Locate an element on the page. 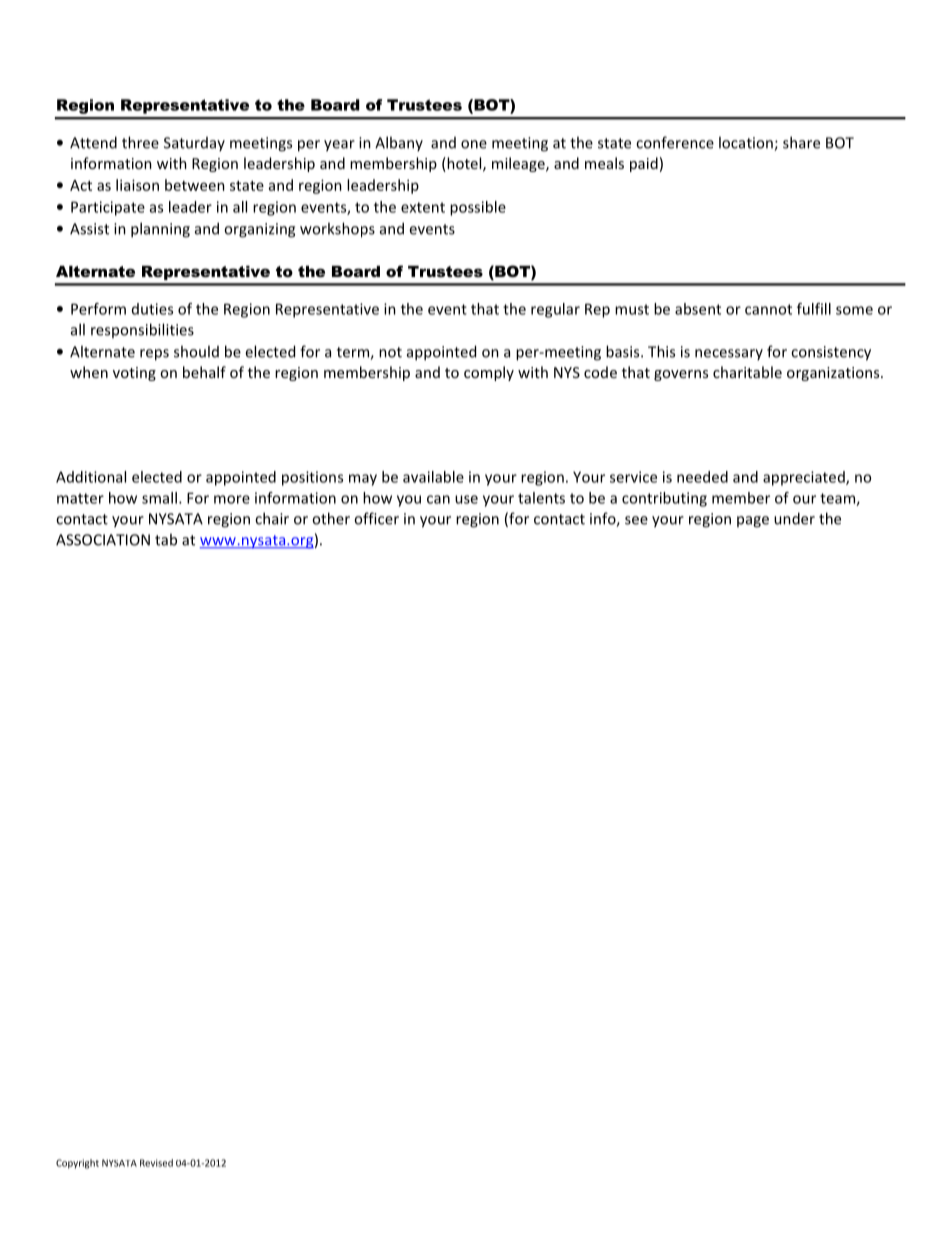 This page has width=952, height=1233. comply is located at coordinates (489, 373).
